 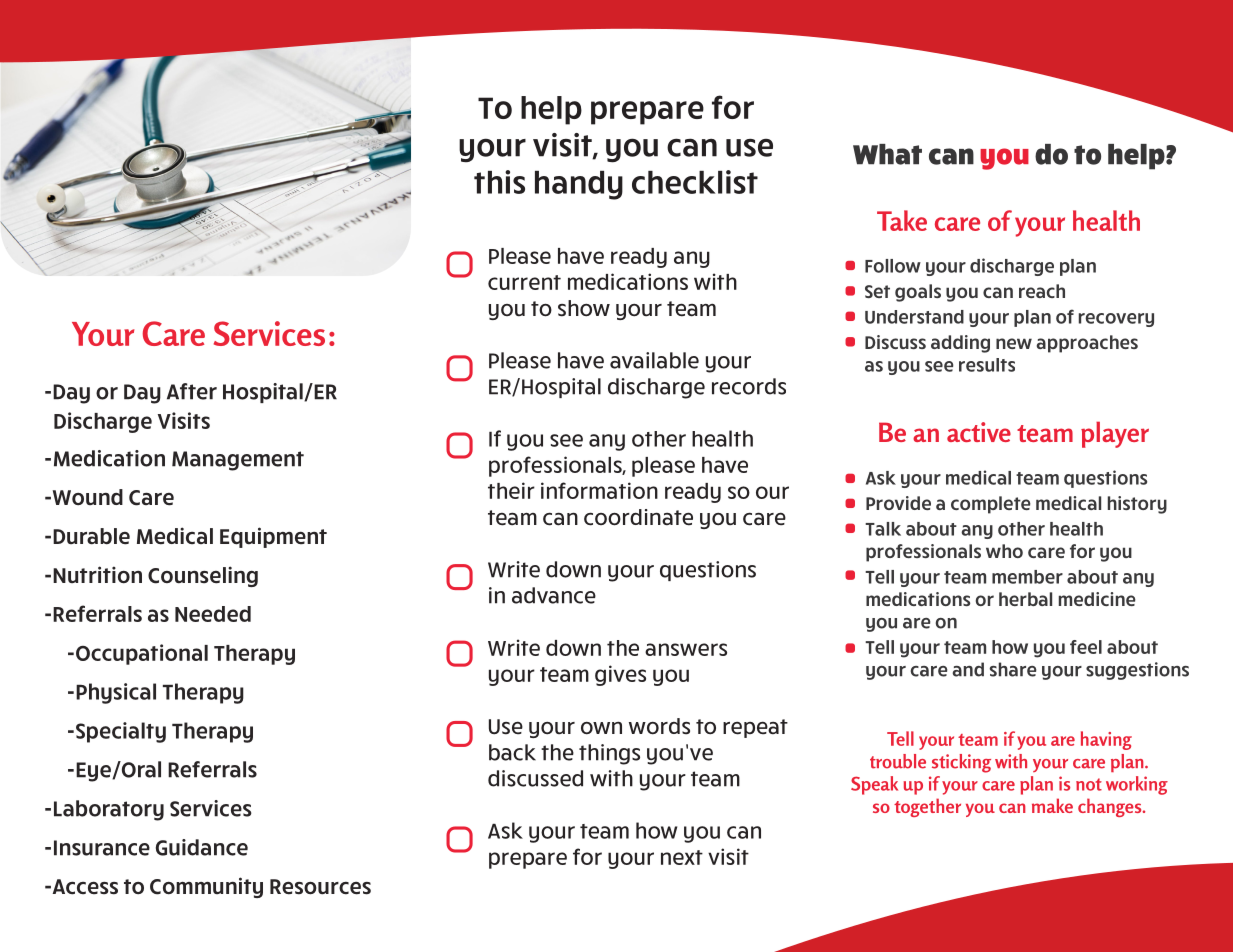 I want to click on Physical, so click(x=116, y=693).
